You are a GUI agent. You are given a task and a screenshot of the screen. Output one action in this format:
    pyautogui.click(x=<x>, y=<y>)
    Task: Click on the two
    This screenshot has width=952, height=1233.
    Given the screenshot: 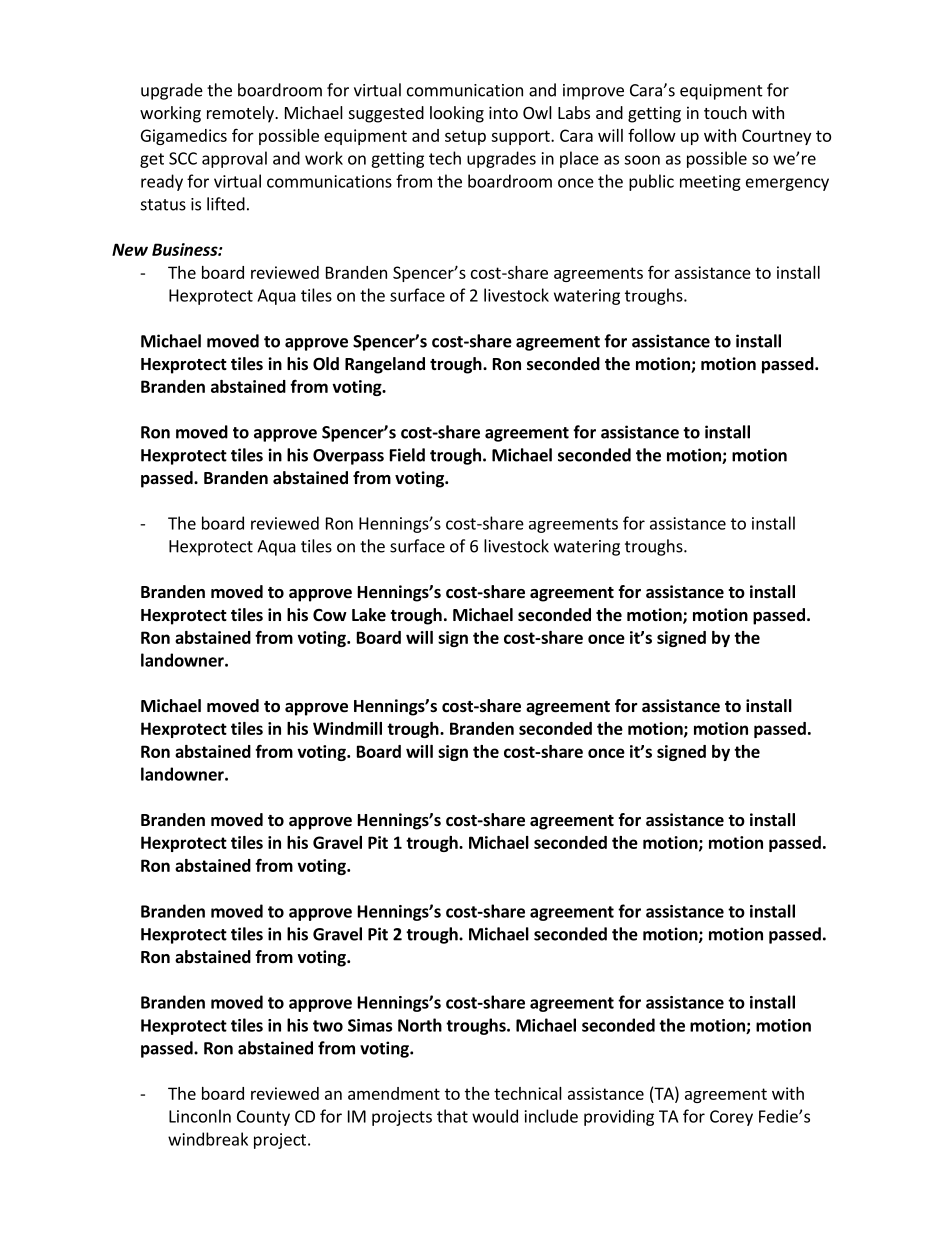 What is the action you would take?
    pyautogui.click(x=328, y=1026)
